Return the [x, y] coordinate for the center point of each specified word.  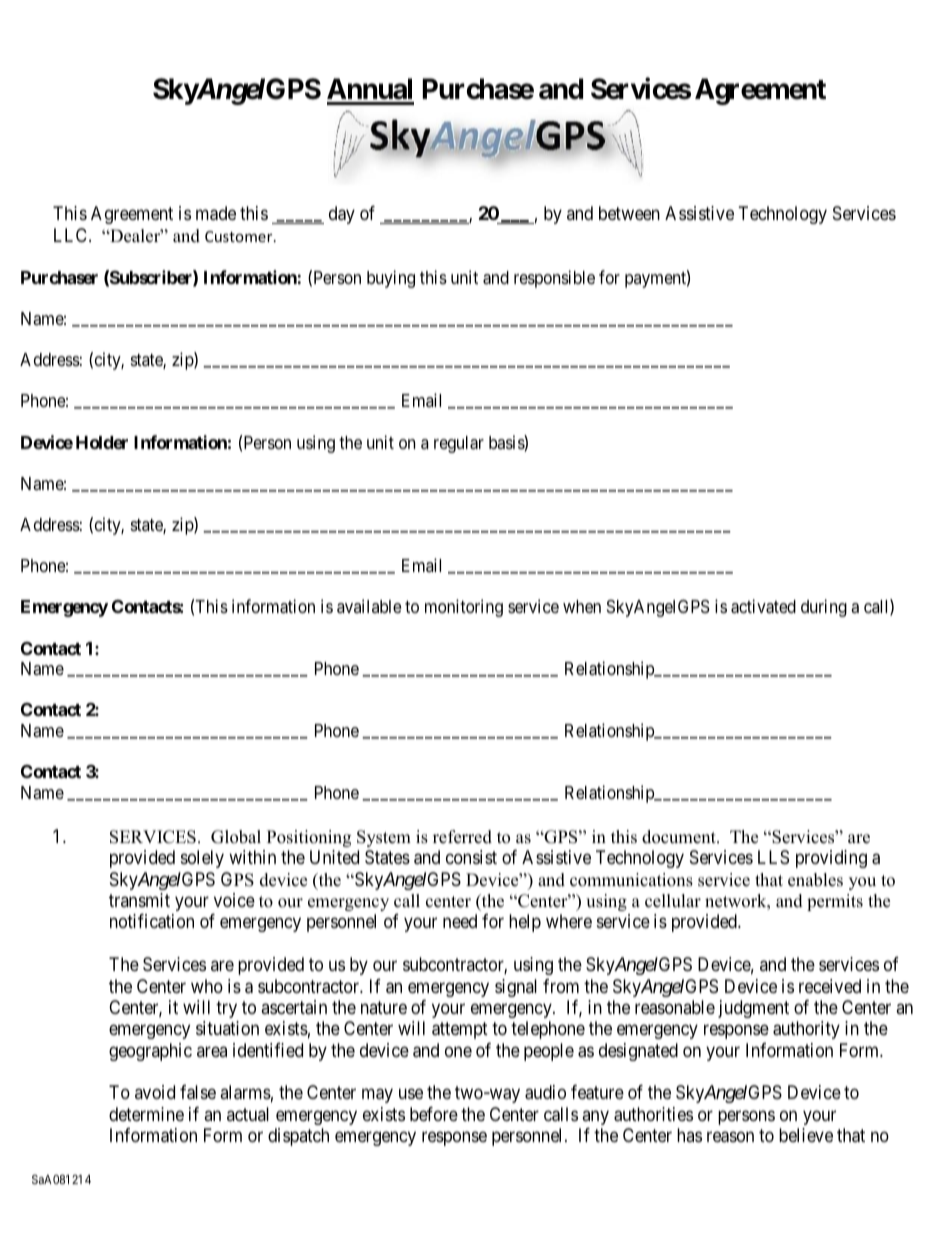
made [216, 213]
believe [806, 1135]
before [434, 1114]
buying [391, 279]
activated [763, 606]
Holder [102, 442]
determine [146, 1114]
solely [202, 859]
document [680, 837]
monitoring [464, 608]
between [629, 213]
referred [462, 837]
